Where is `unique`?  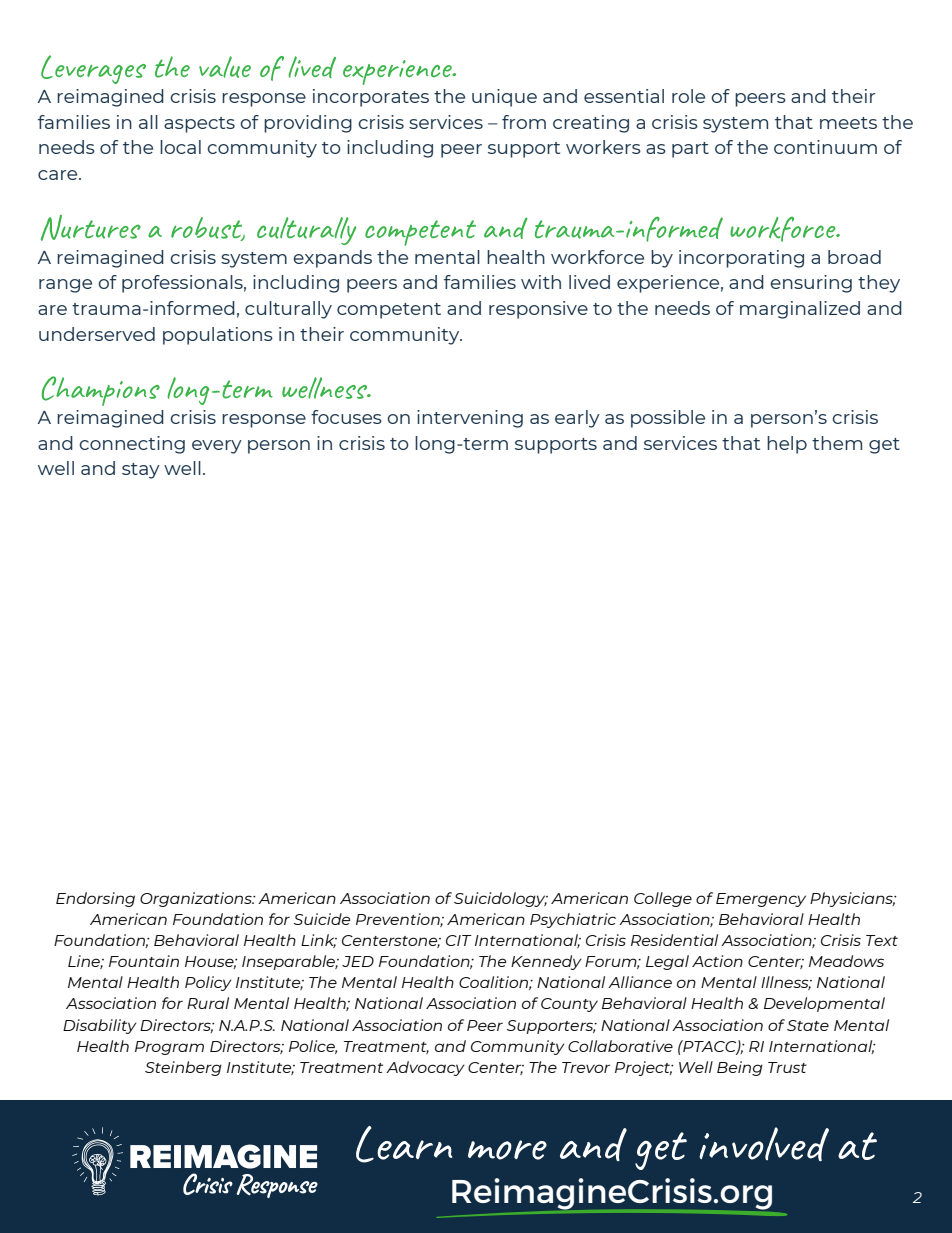 unique is located at coordinates (504, 98).
